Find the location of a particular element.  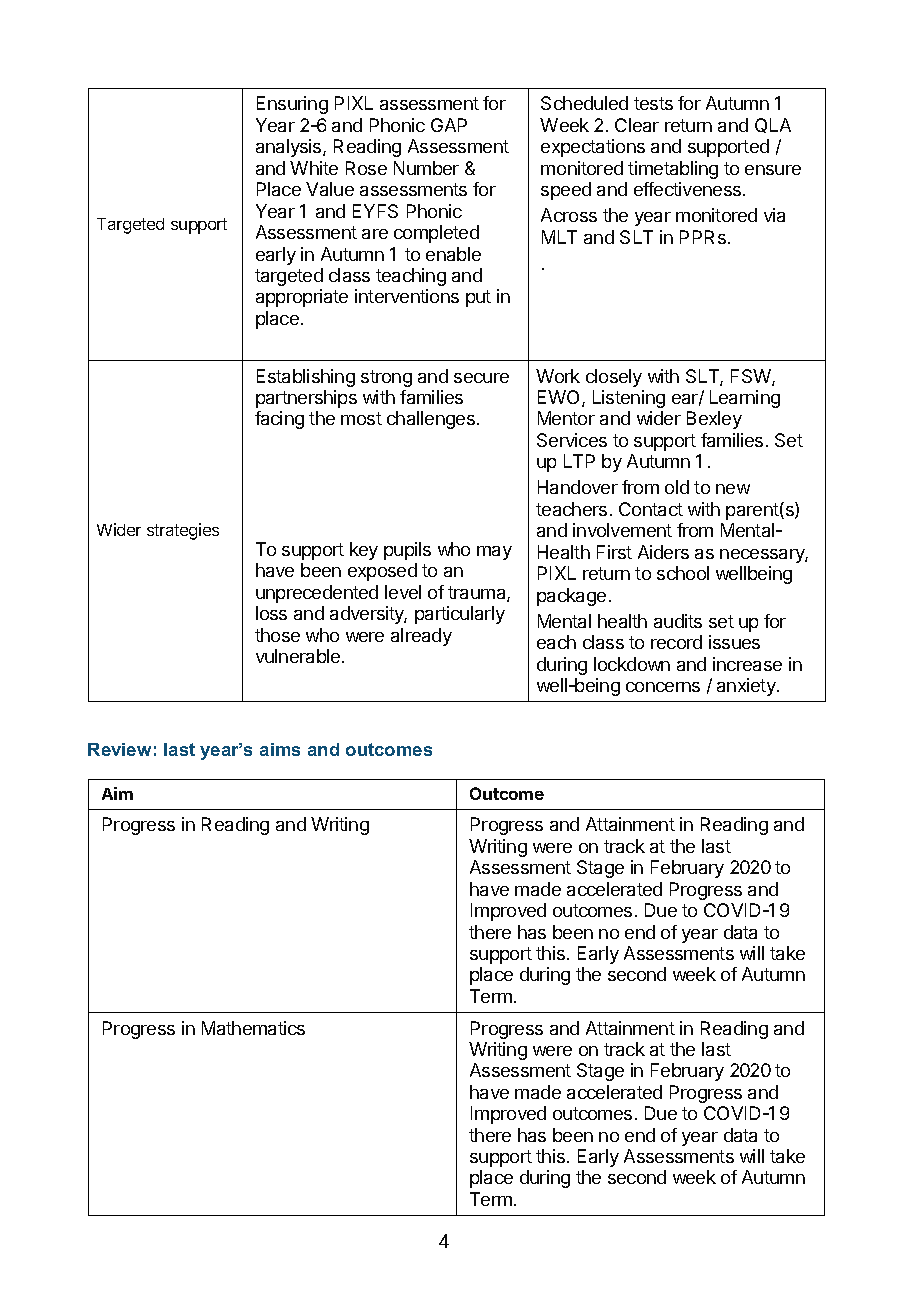

school is located at coordinates (683, 573).
